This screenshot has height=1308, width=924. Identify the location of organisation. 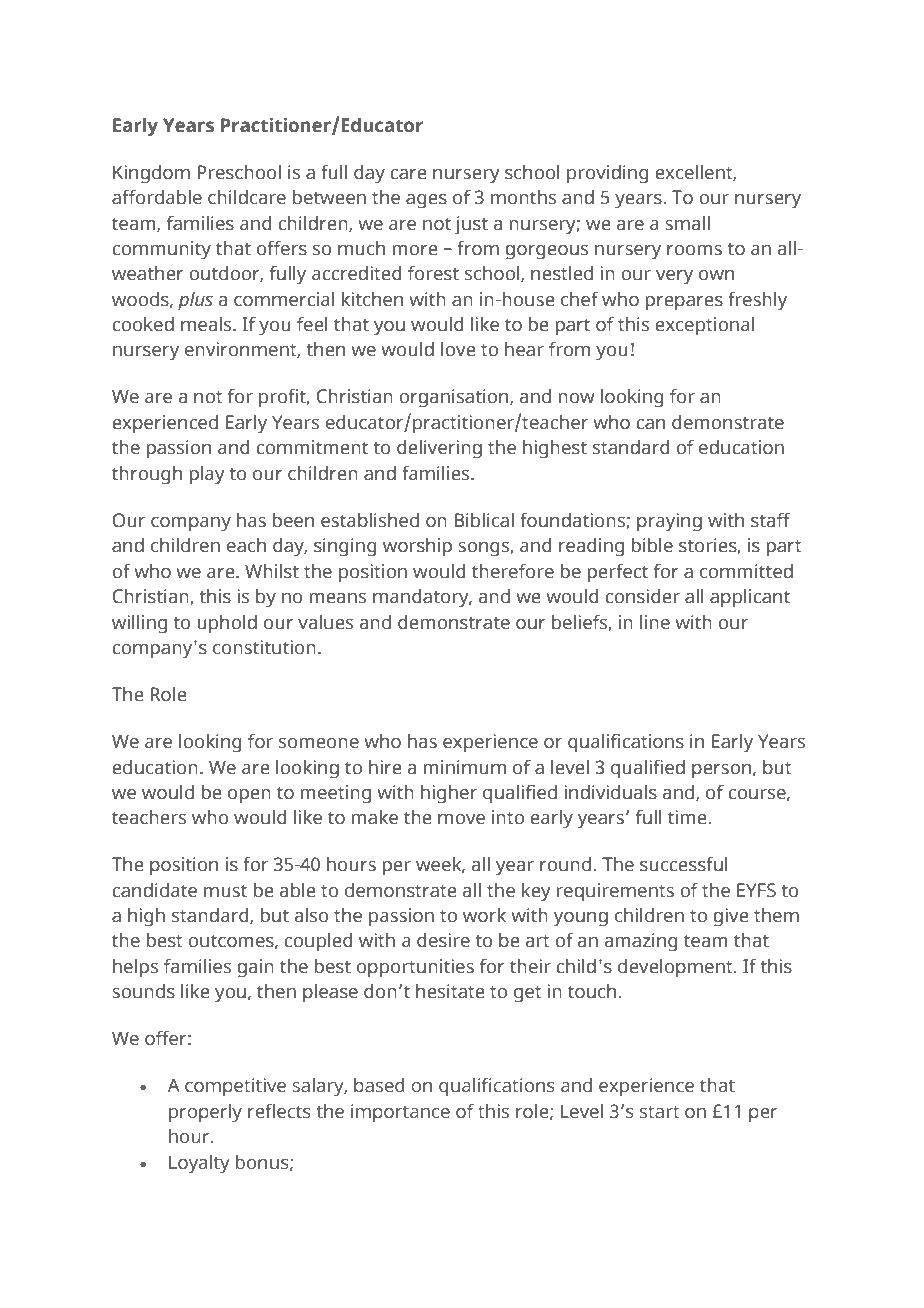
(455, 398).
